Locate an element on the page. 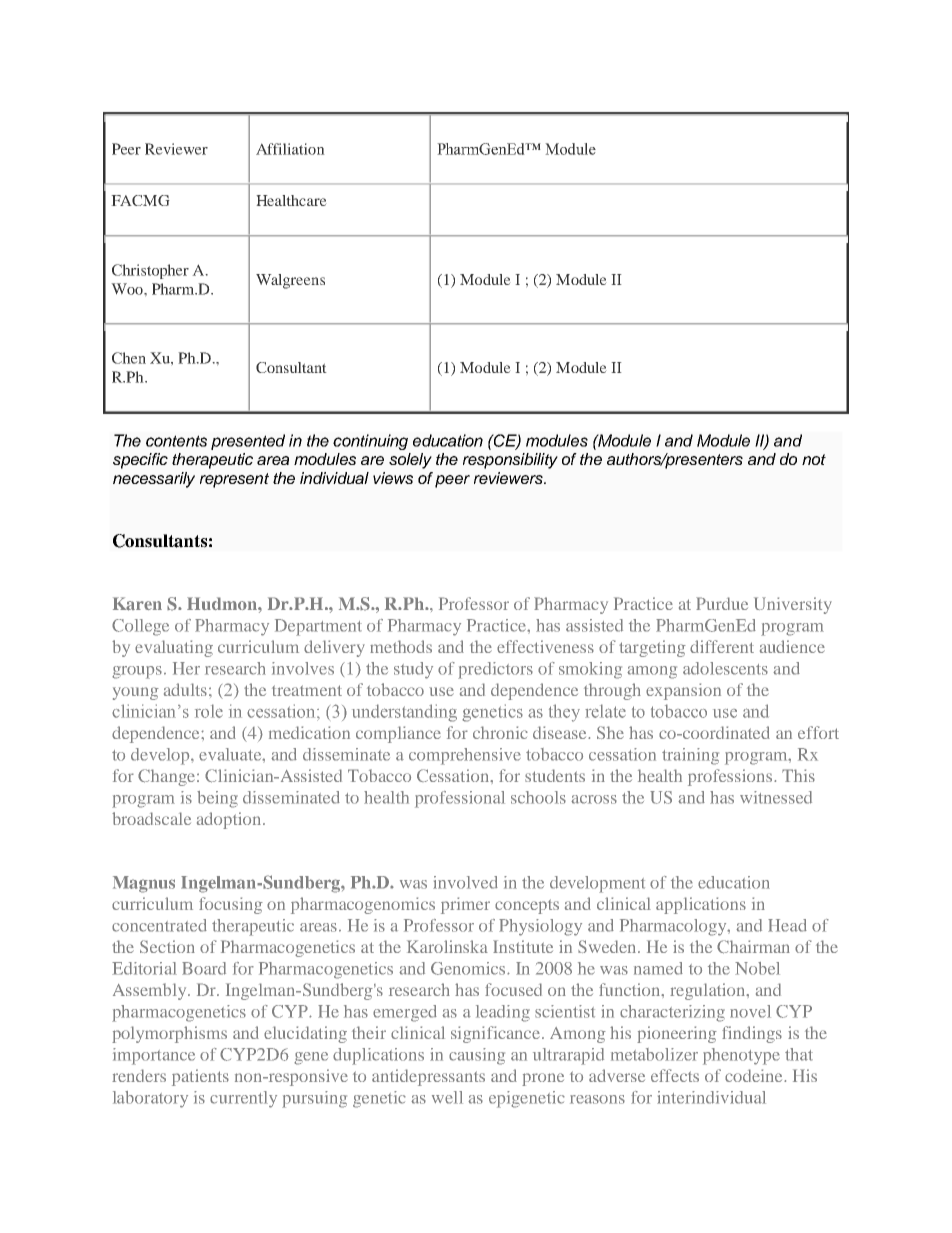 This page has width=952, height=1233. responsibility is located at coordinates (510, 461).
